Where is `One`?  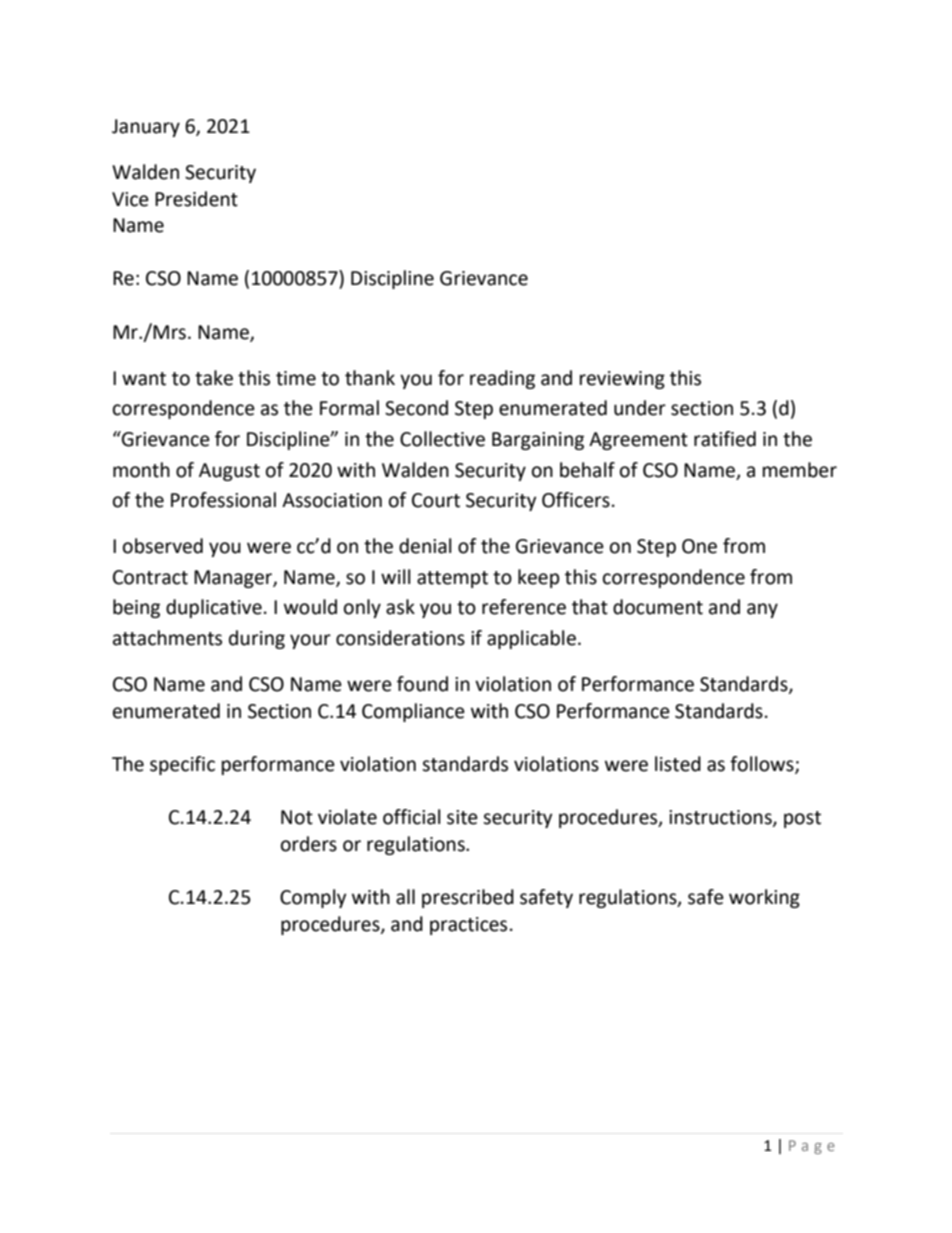
One is located at coordinates (699, 546).
